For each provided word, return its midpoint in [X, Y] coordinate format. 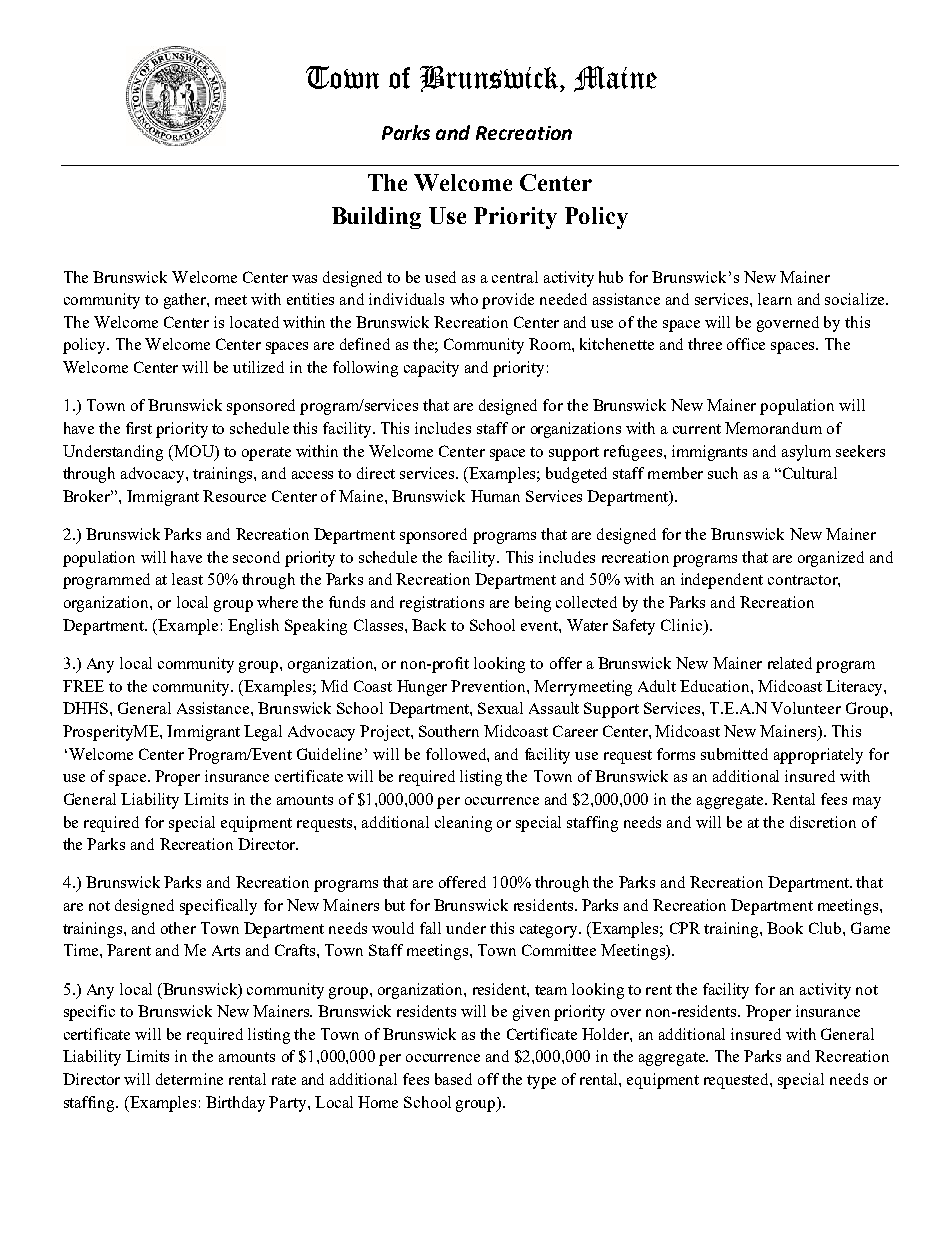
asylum [806, 453]
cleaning [463, 824]
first [139, 428]
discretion [823, 822]
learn [775, 299]
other [178, 928]
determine [189, 1079]
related [790, 663]
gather [186, 301]
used [440, 277]
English [253, 627]
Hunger [422, 688]
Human [495, 496]
